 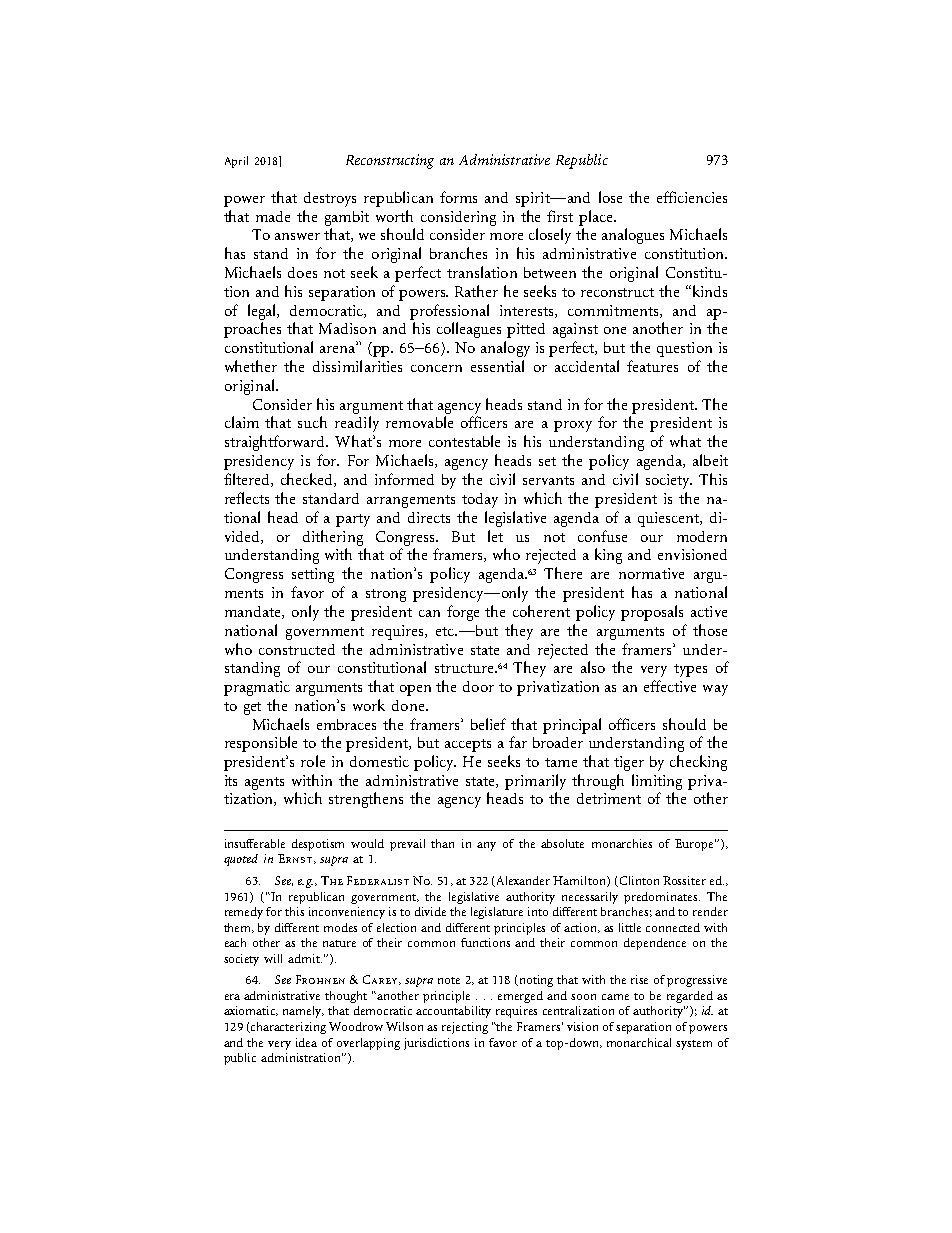 What do you see at coordinates (308, 480) in the document?
I see `checked` at bounding box center [308, 480].
